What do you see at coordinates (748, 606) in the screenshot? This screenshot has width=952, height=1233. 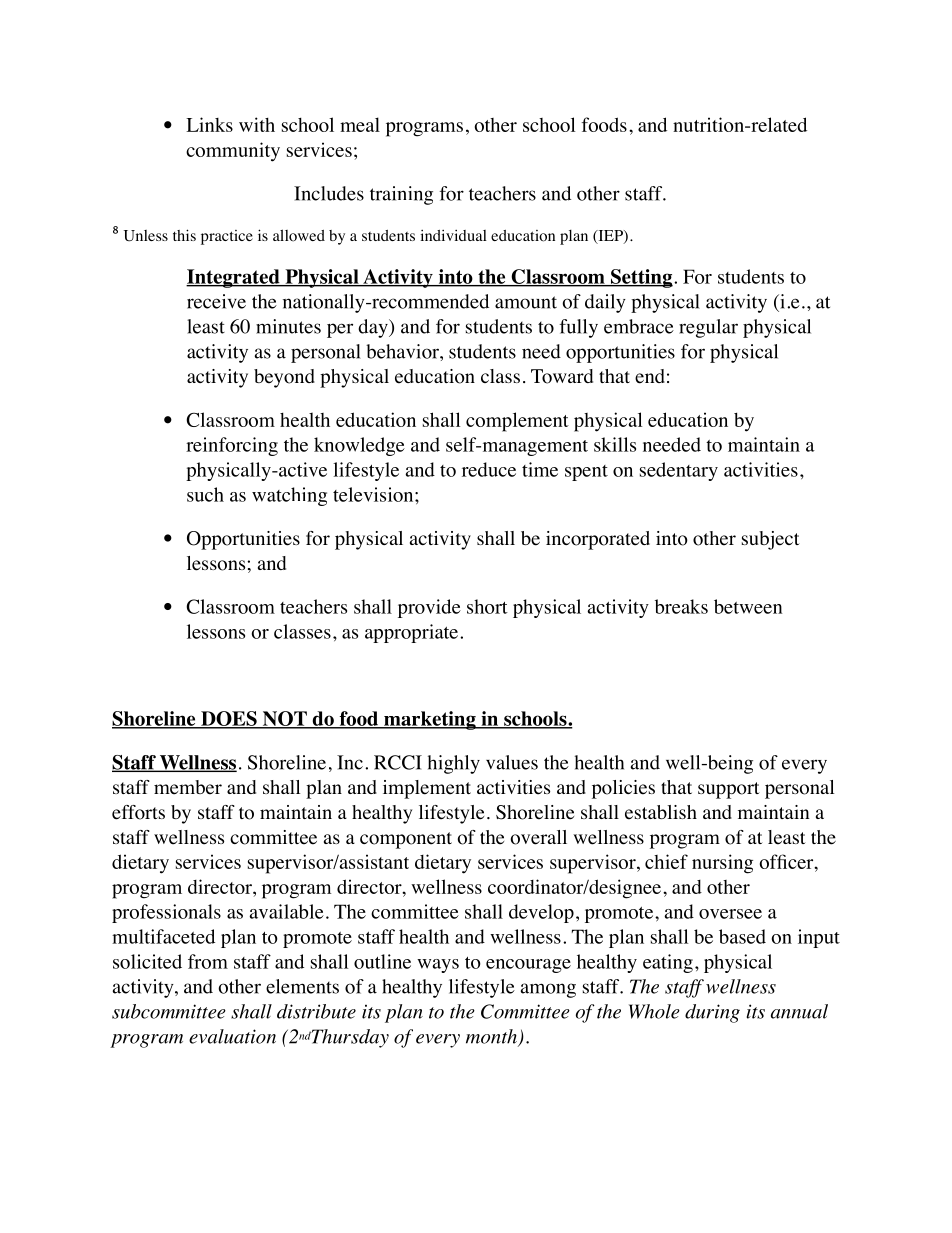 I see `between` at bounding box center [748, 606].
